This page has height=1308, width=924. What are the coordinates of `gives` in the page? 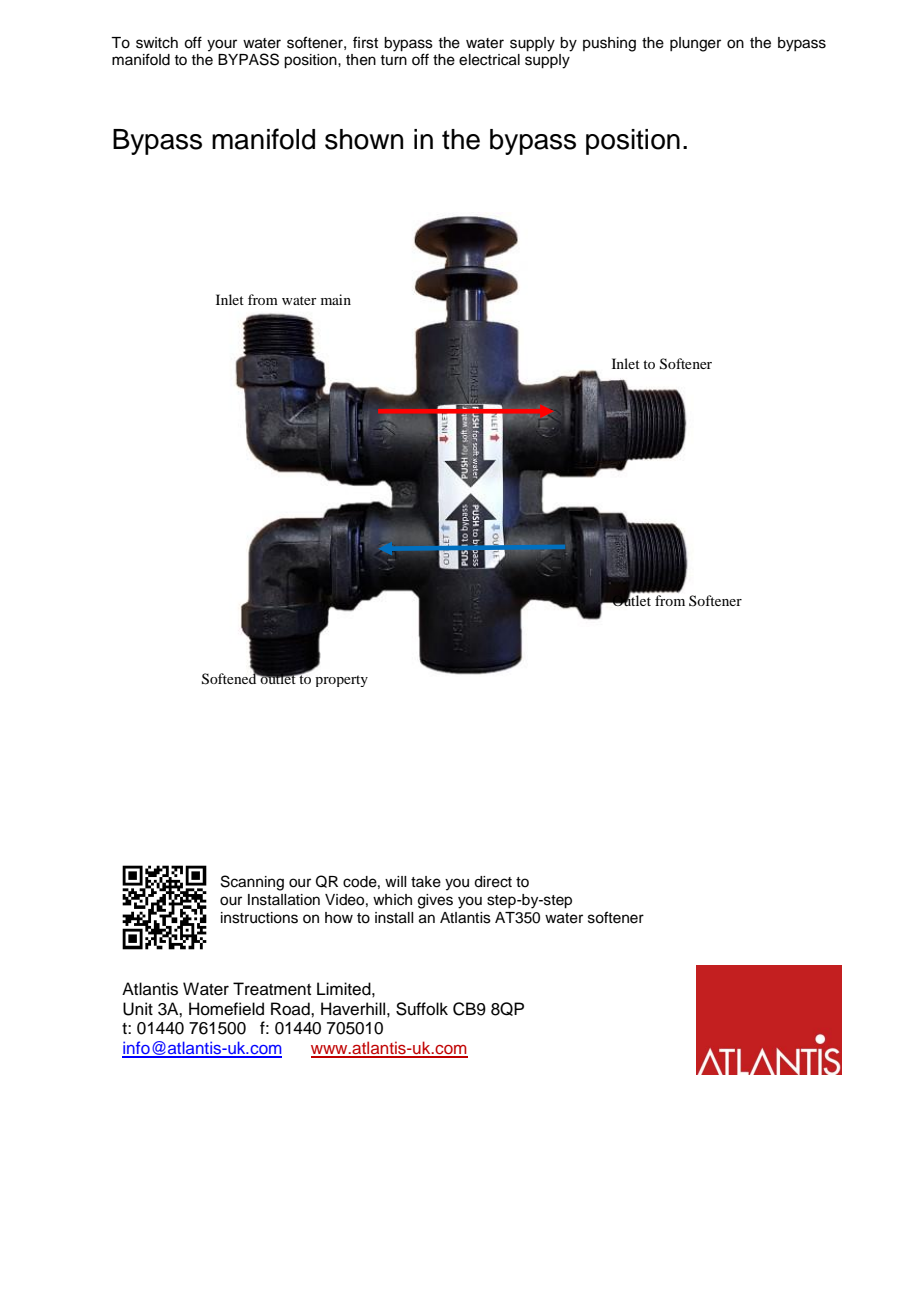 It's located at (435, 901).
